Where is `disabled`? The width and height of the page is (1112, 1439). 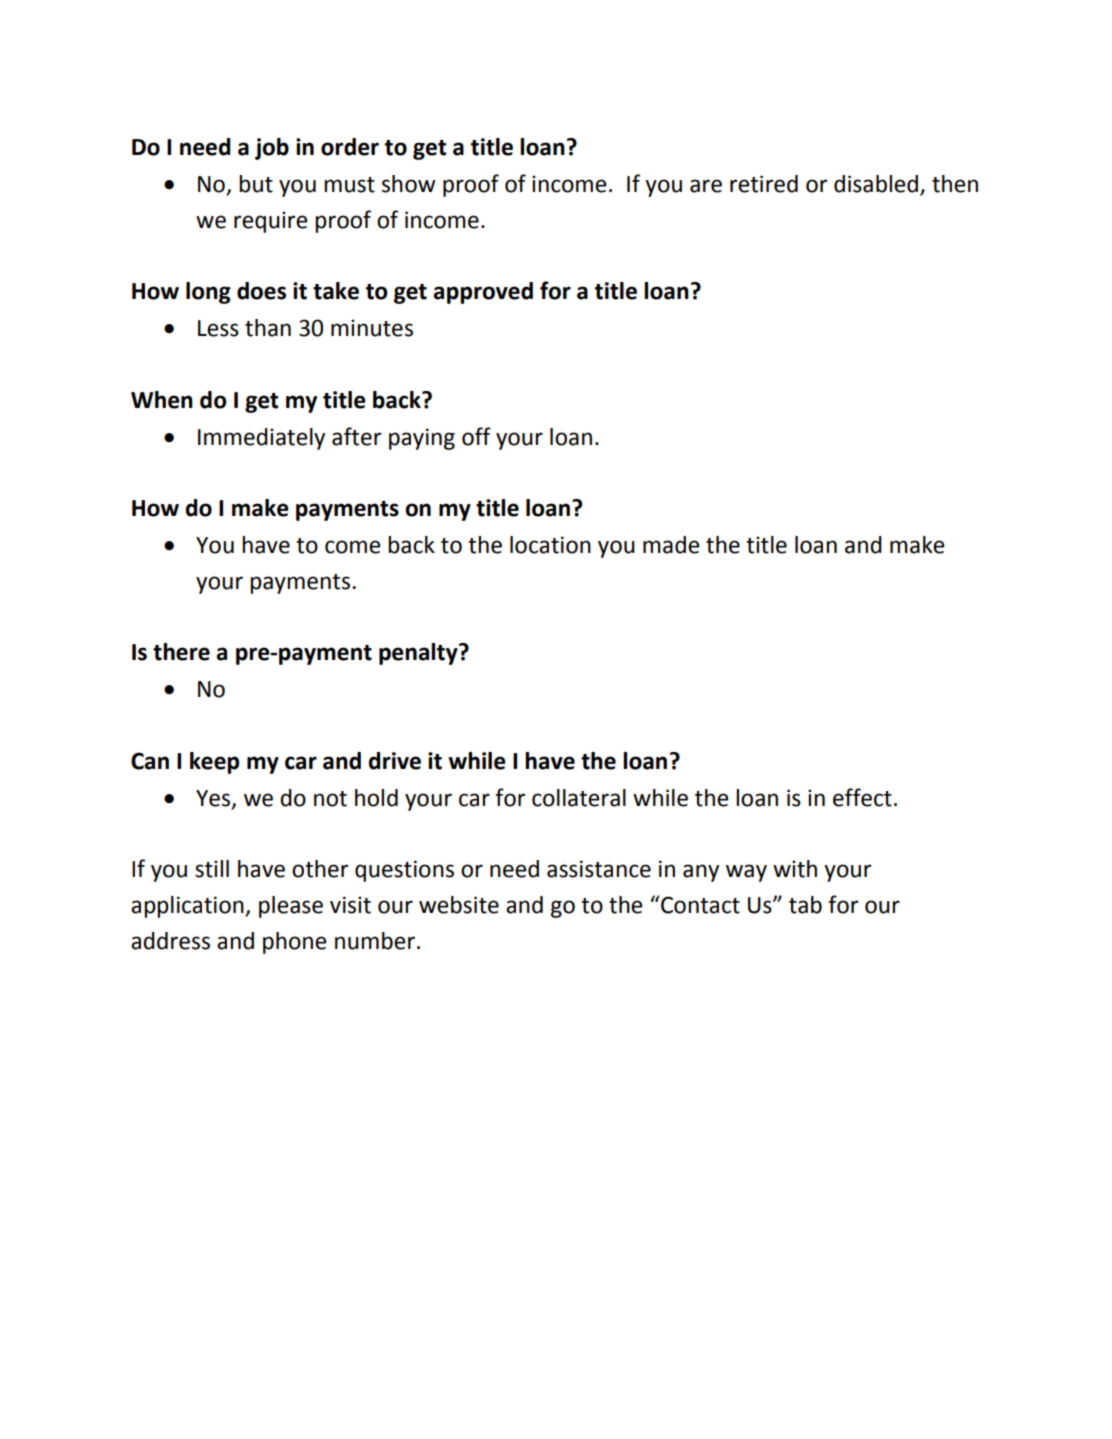 disabled is located at coordinates (877, 185).
